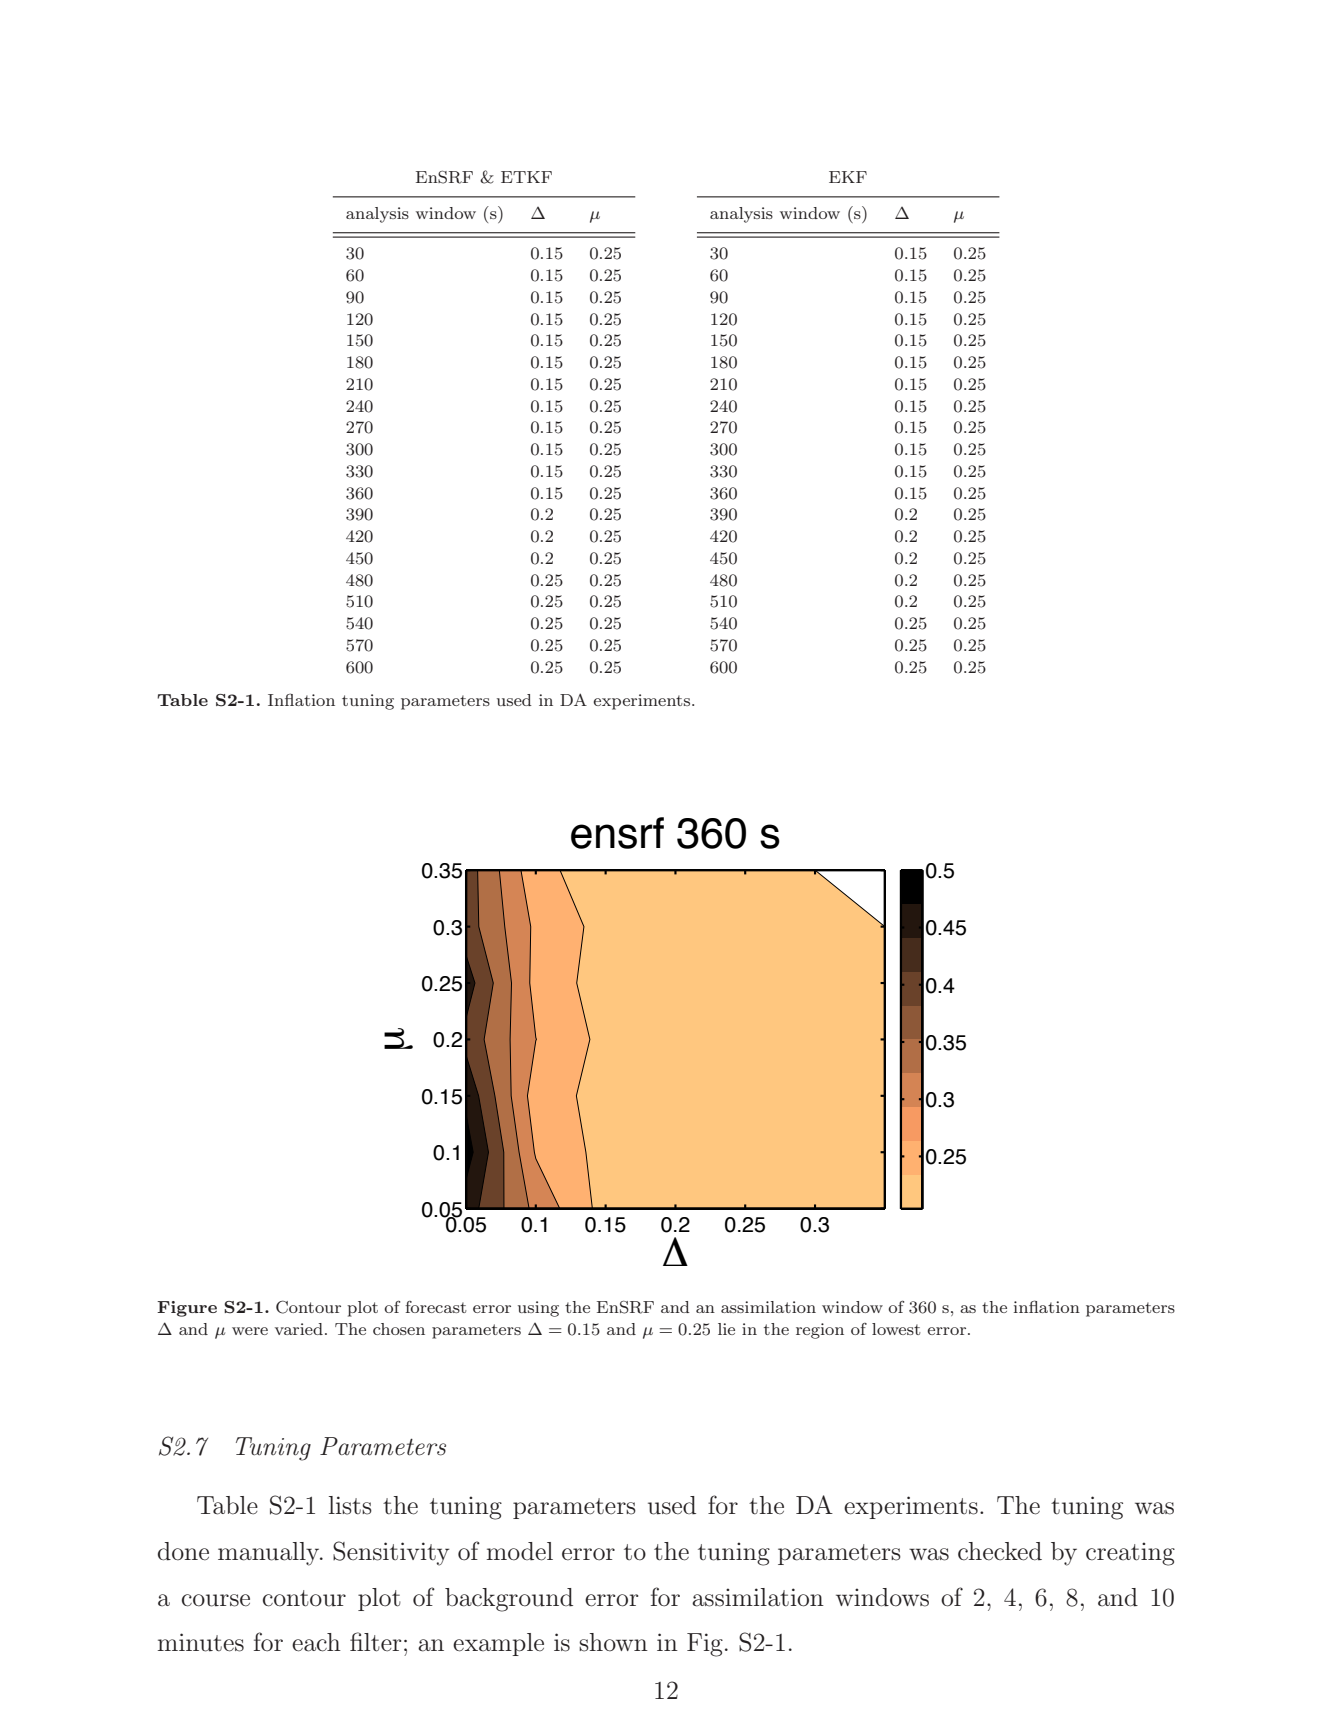 This screenshot has width=1336, height=1729. I want to click on lie, so click(726, 1329).
